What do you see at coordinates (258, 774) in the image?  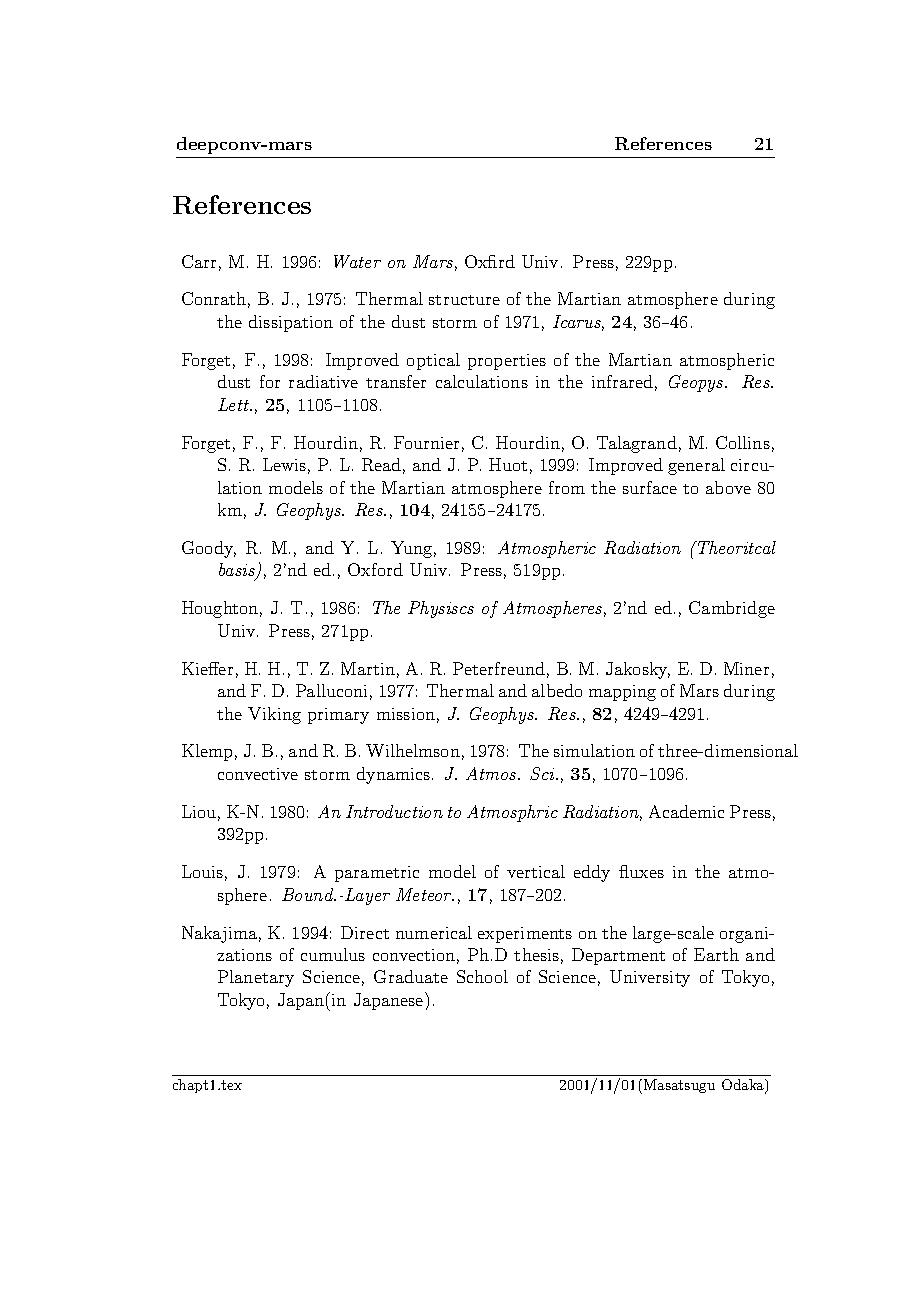 I see `convective` at bounding box center [258, 774].
